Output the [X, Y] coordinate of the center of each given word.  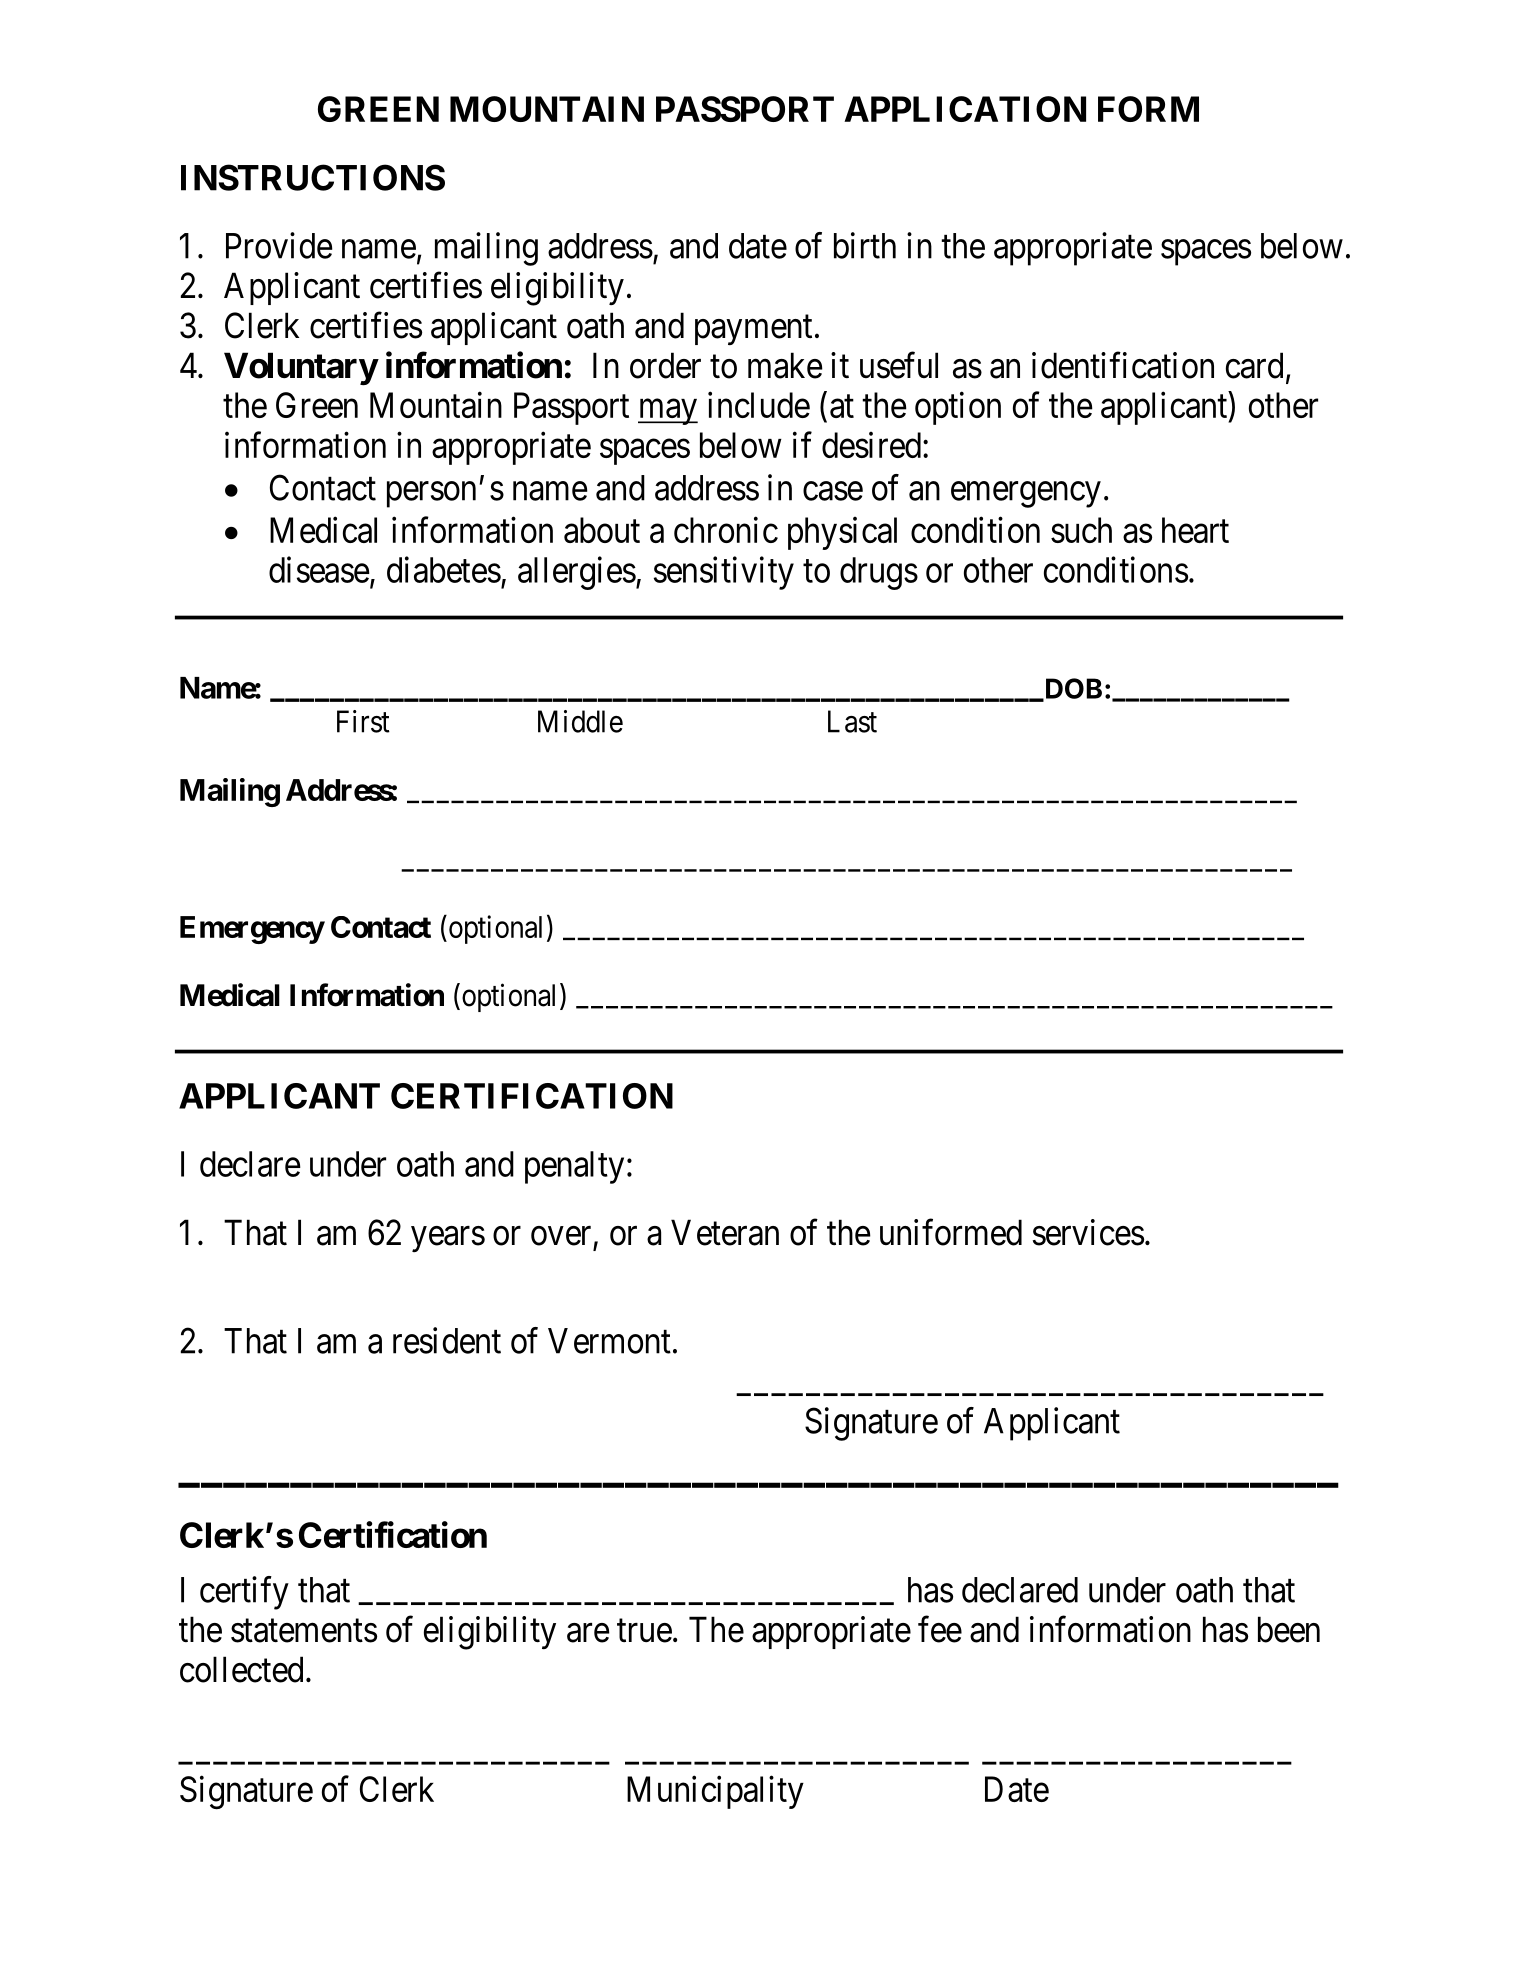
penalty [574, 1167]
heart [1195, 530]
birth [865, 245]
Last [852, 721]
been [1289, 1629]
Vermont [609, 1341]
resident [447, 1340]
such [1081, 530]
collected [241, 1669]
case [833, 491]
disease [319, 569]
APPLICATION [965, 109]
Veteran [725, 1233]
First [363, 721]
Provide [279, 245]
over [561, 1236]
